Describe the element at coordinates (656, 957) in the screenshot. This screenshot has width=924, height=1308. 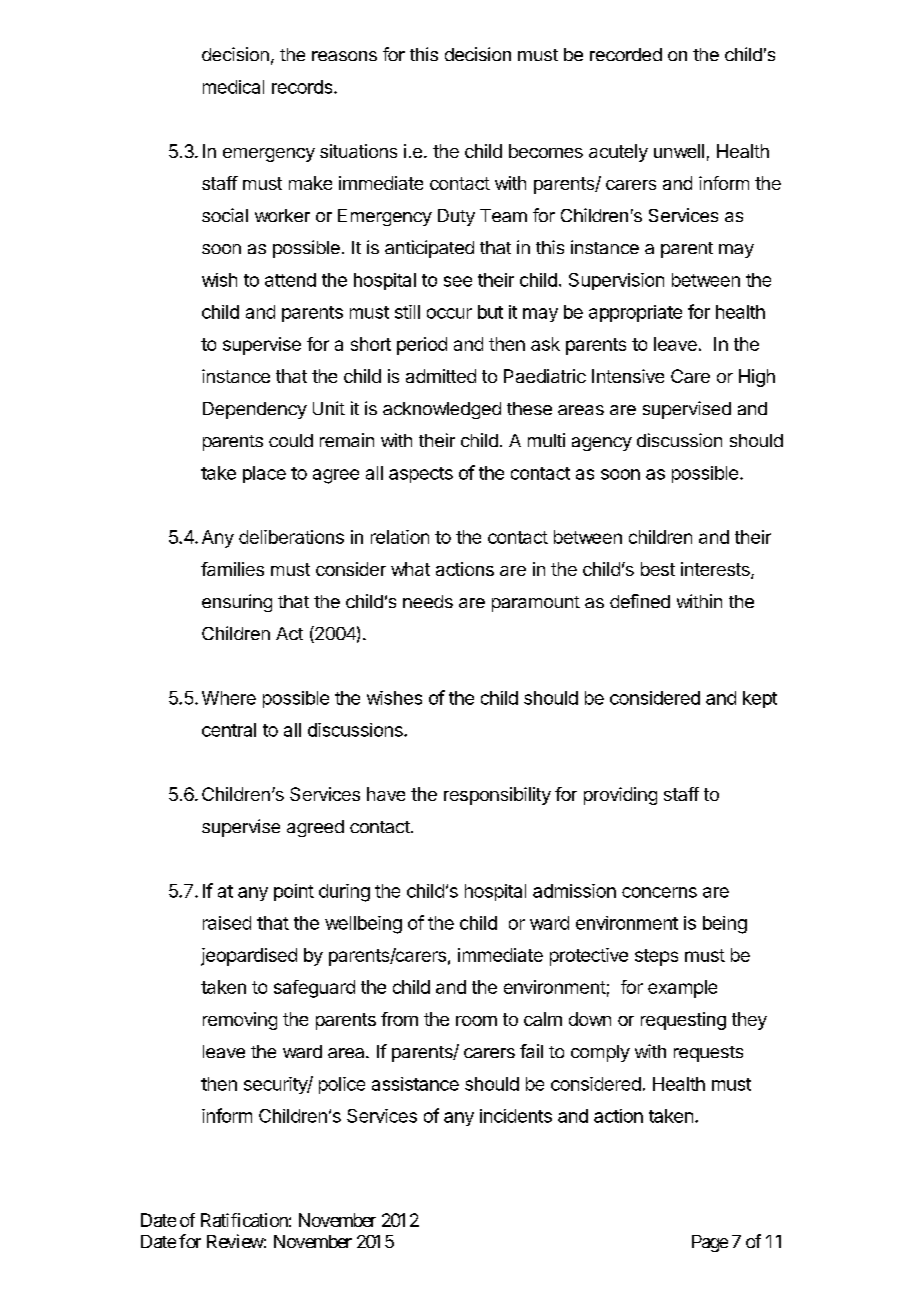
I see `steps` at that location.
